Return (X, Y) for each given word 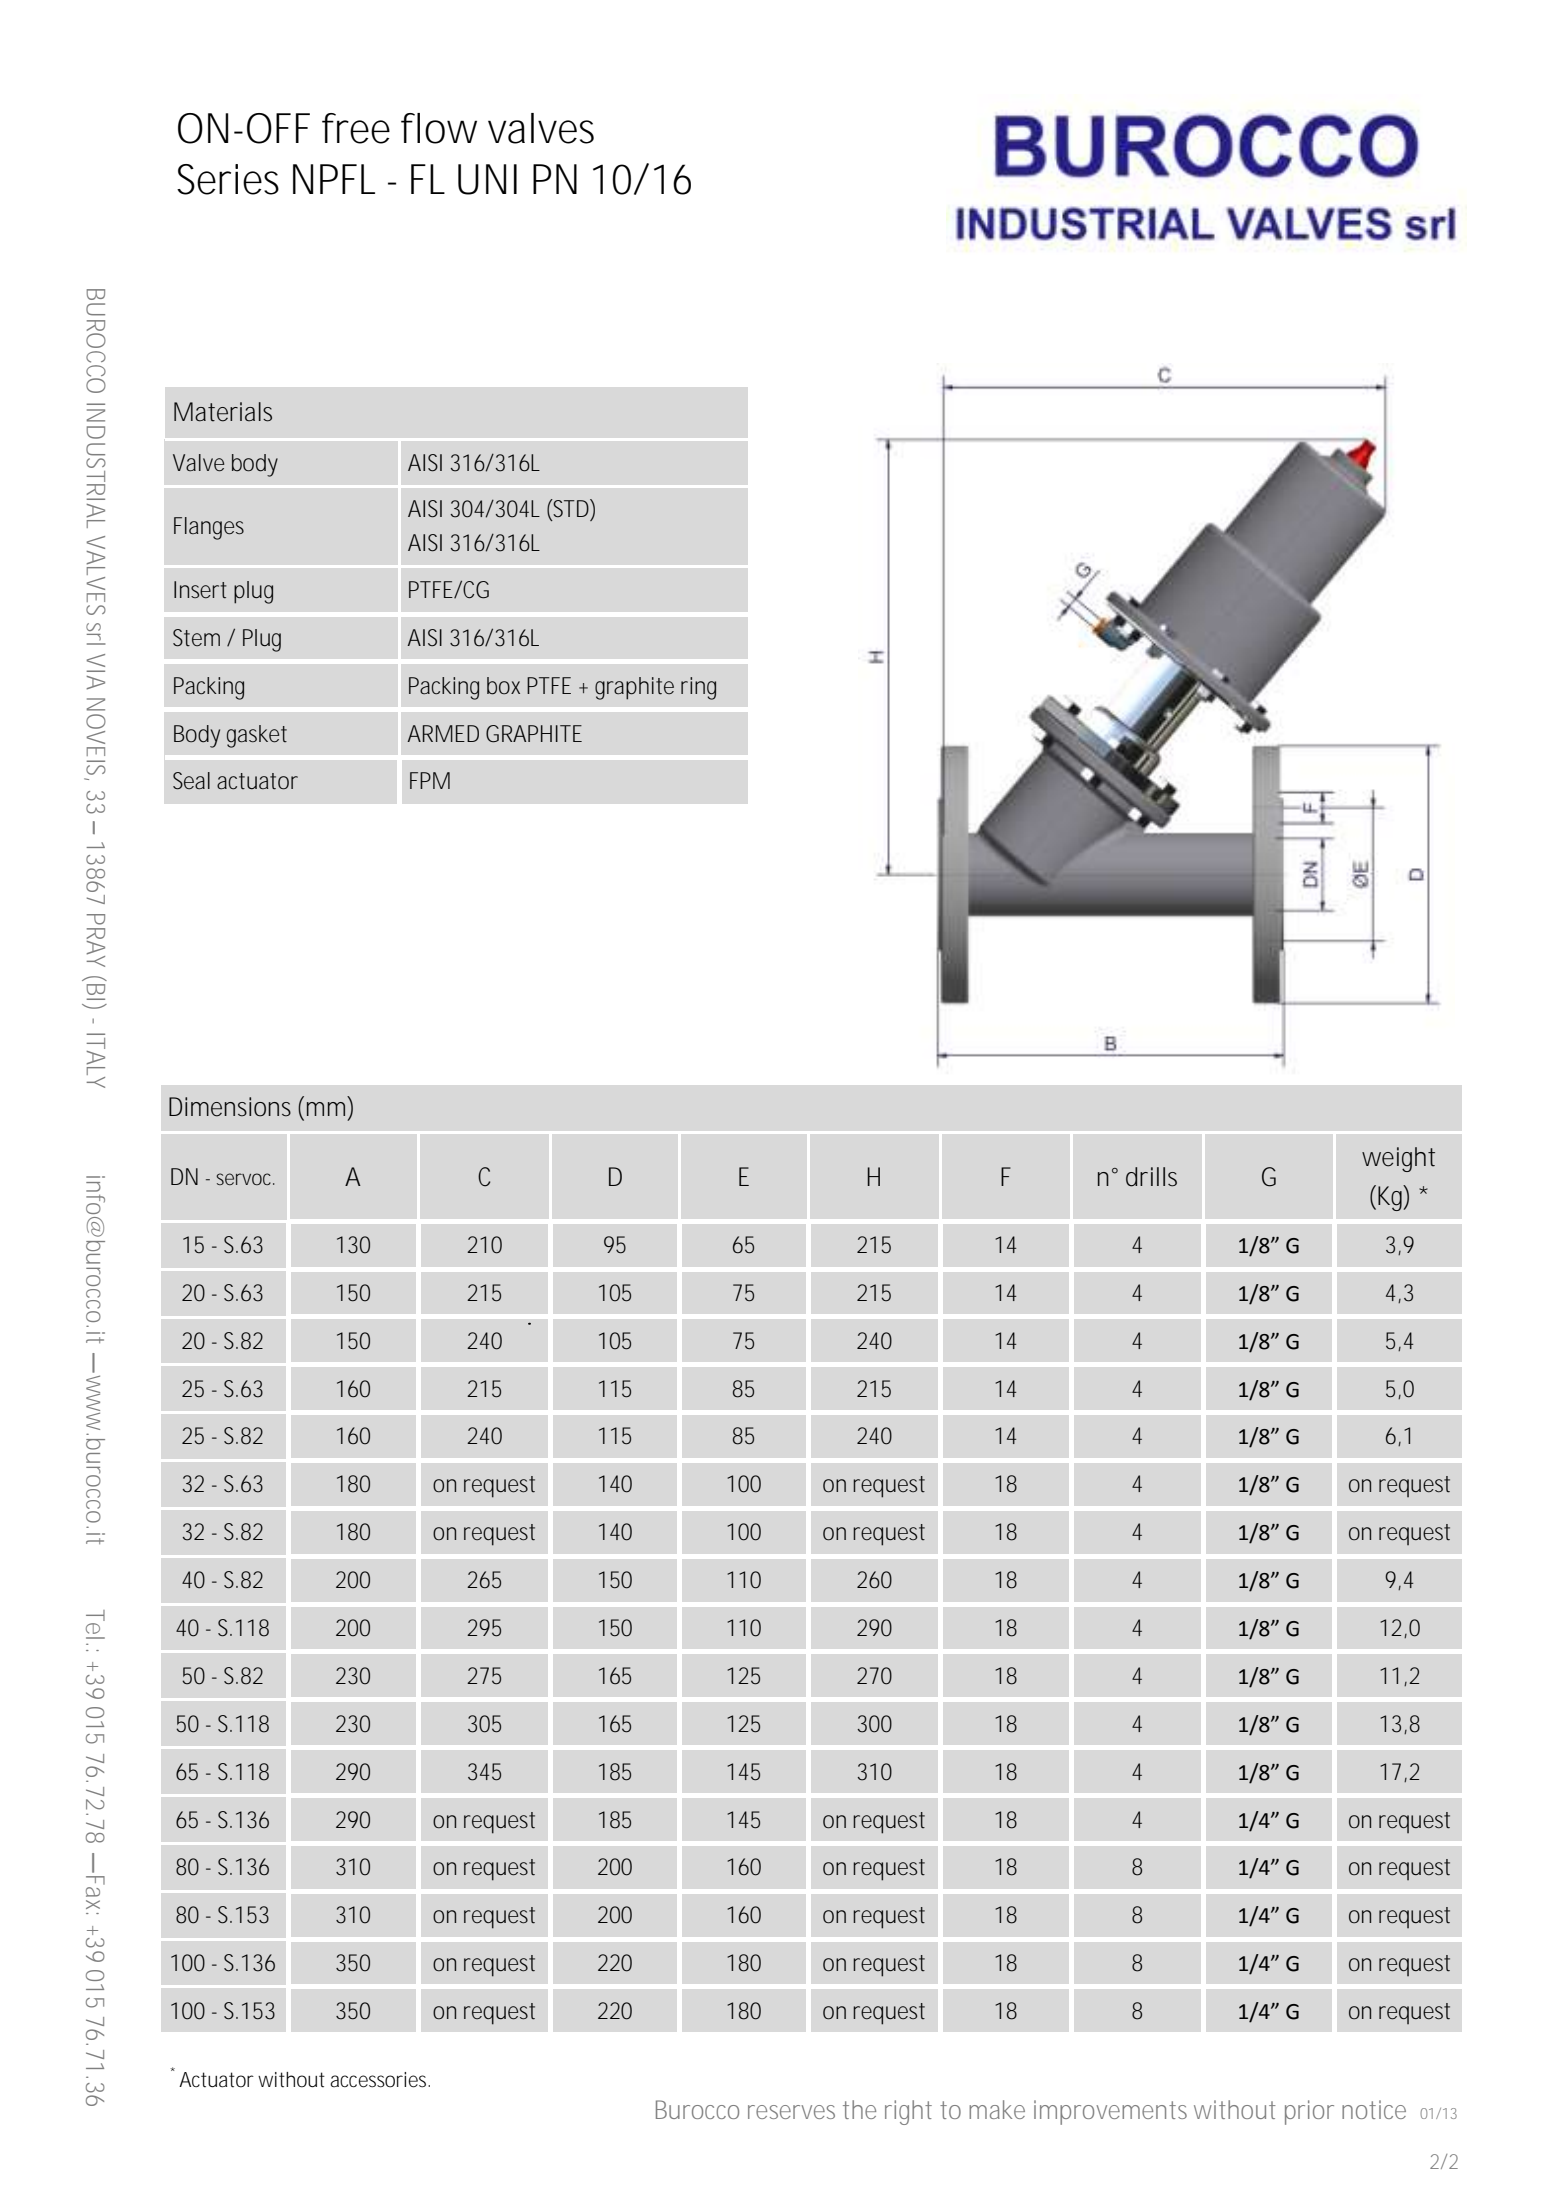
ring (698, 688)
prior (1309, 2112)
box (503, 686)
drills (1151, 1177)
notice (1374, 2109)
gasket (257, 736)
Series (228, 179)
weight (1398, 1159)
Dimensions (230, 1107)
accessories (379, 2080)
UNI (487, 179)
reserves (791, 2112)
